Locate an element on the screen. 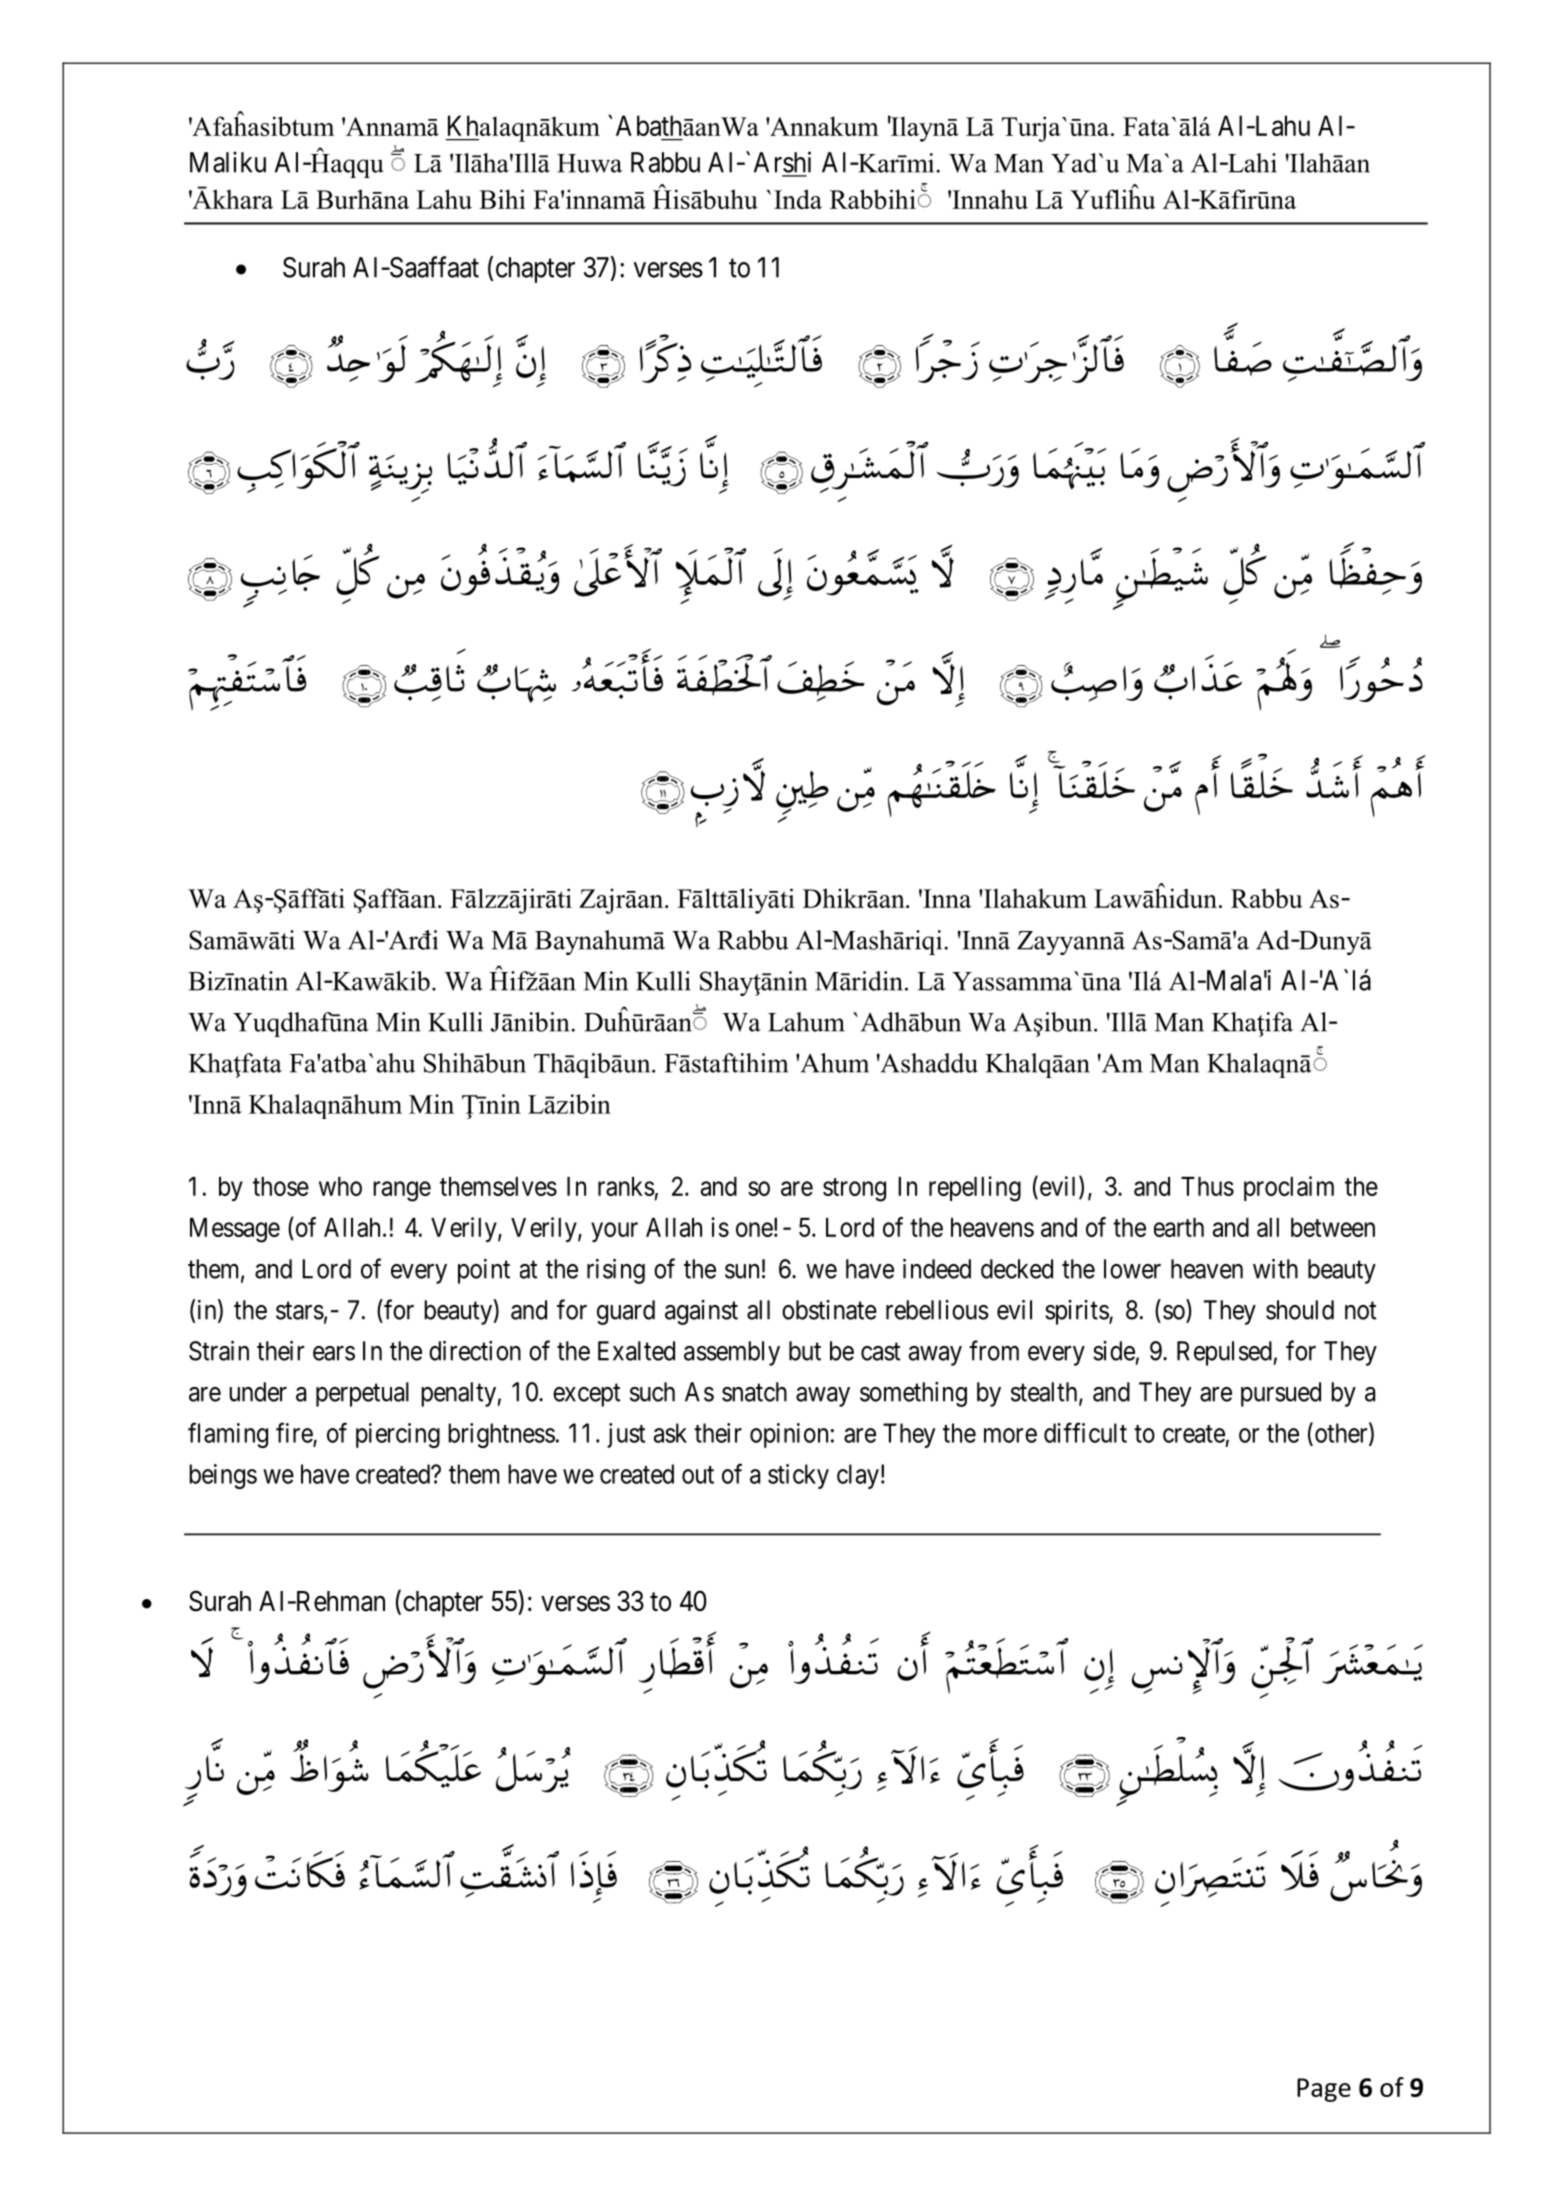 The width and height of the screenshot is (1553, 2196). strong is located at coordinates (854, 1190).
